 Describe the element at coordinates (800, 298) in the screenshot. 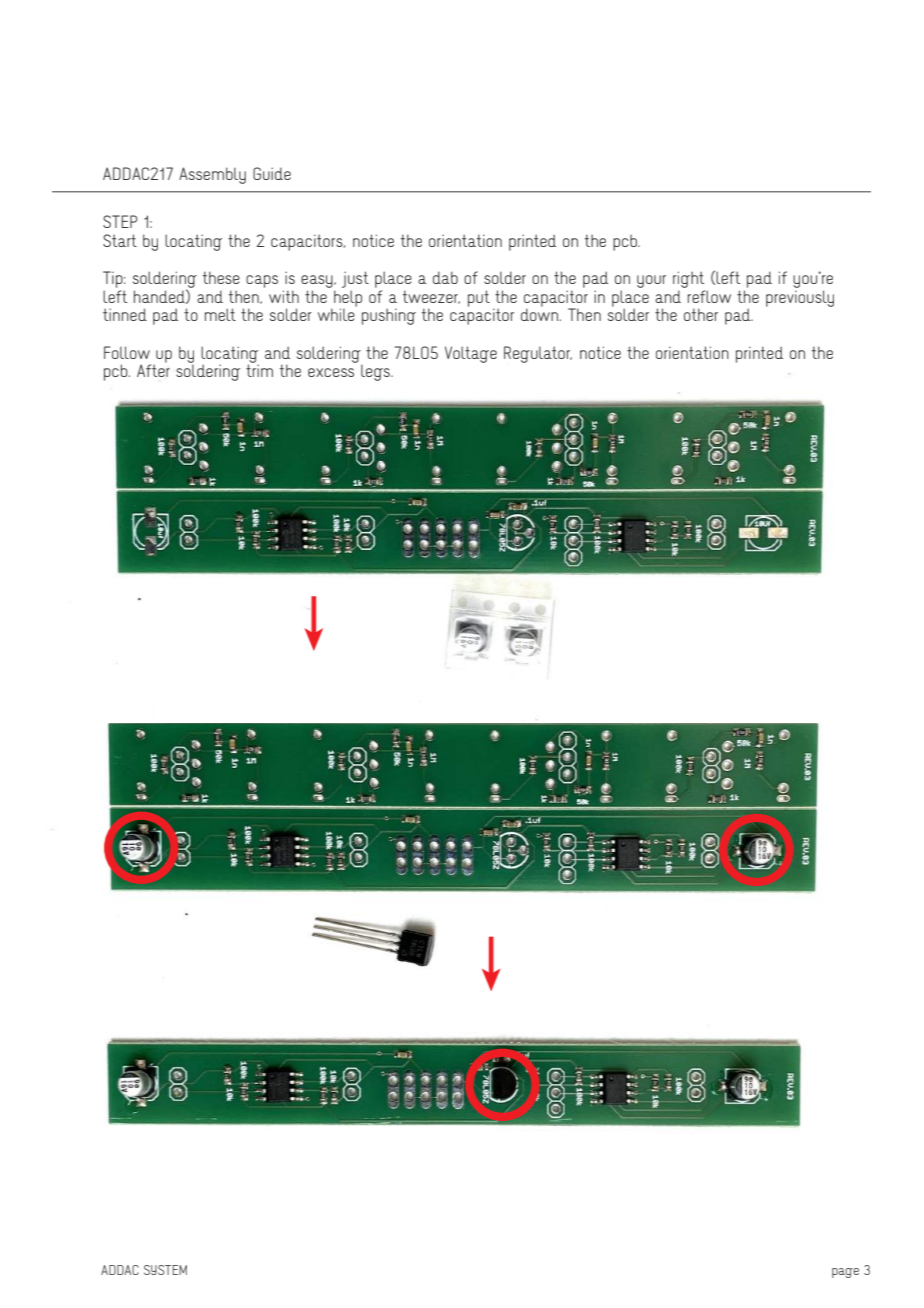

I see `previously` at that location.
